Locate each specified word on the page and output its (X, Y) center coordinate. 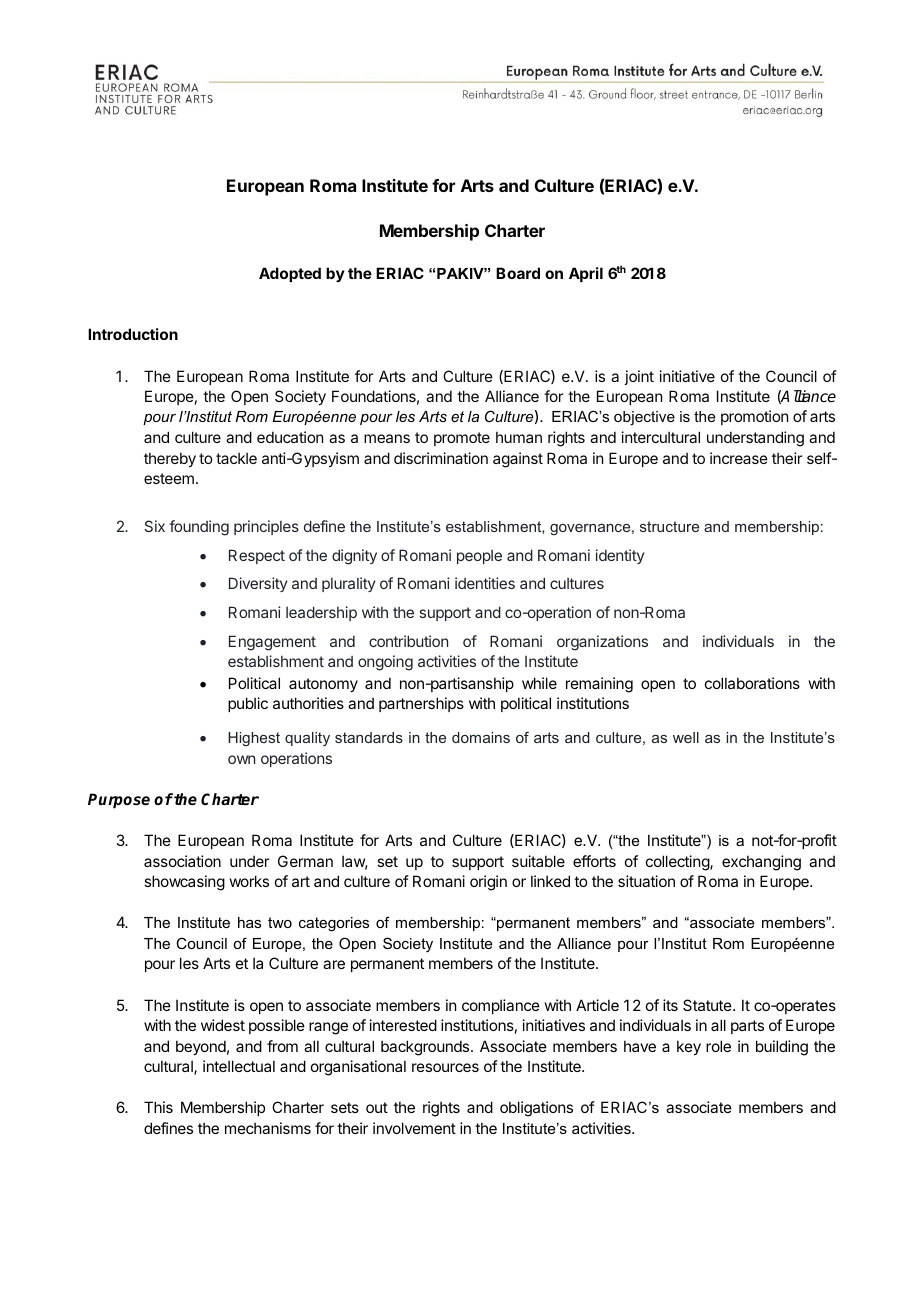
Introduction (133, 334)
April (586, 274)
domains (481, 737)
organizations (602, 643)
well (686, 737)
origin (488, 883)
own (241, 759)
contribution (408, 641)
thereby (170, 459)
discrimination (441, 458)
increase (739, 458)
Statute (707, 1005)
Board (518, 273)
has (249, 922)
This (158, 1107)
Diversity (258, 584)
